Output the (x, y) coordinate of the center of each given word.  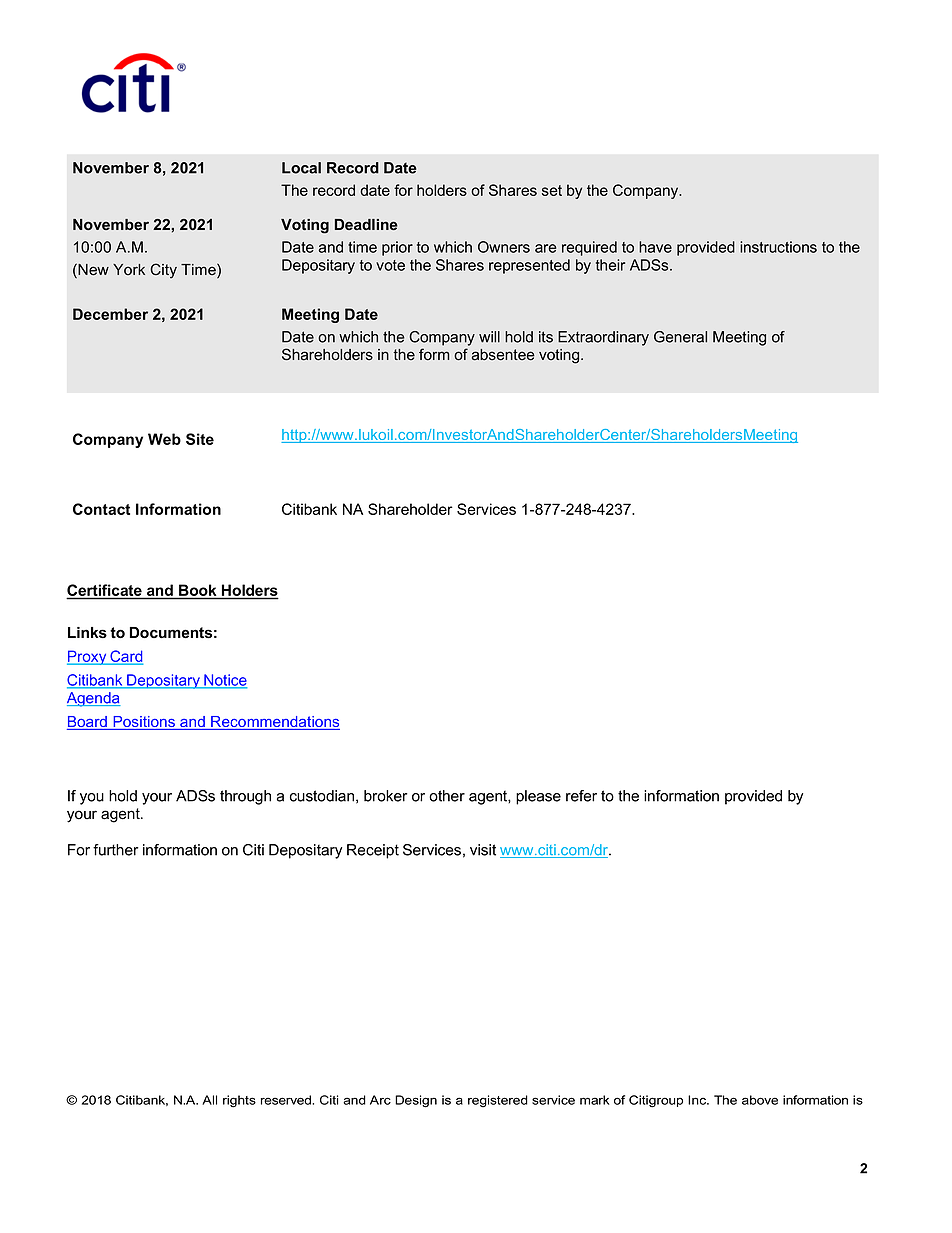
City (163, 271)
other (447, 796)
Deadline (366, 224)
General (680, 337)
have (655, 247)
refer (581, 796)
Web (164, 439)
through (245, 797)
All (209, 1100)
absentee (503, 355)
